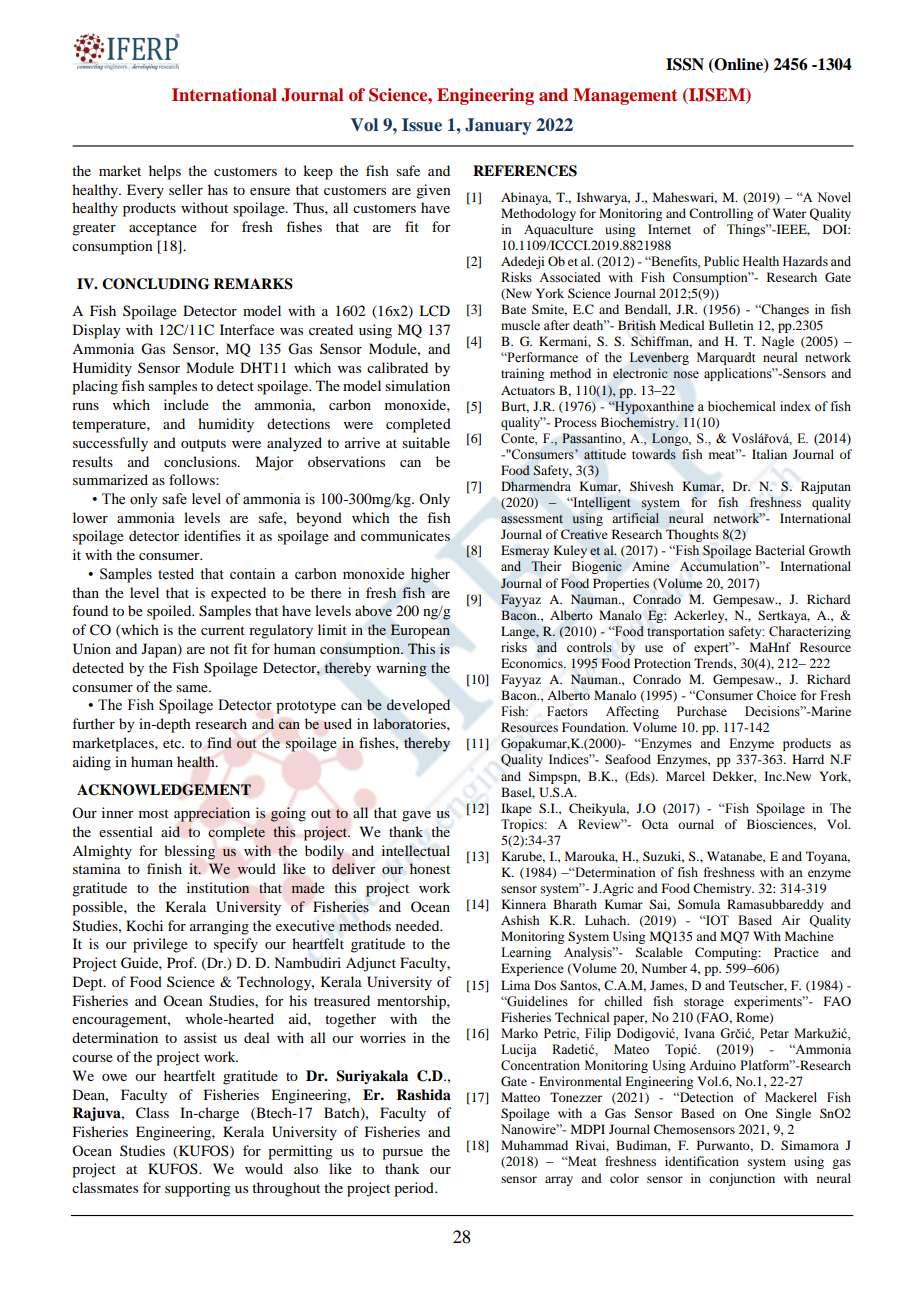  What do you see at coordinates (426, 442) in the page?
I see `suitable` at bounding box center [426, 442].
